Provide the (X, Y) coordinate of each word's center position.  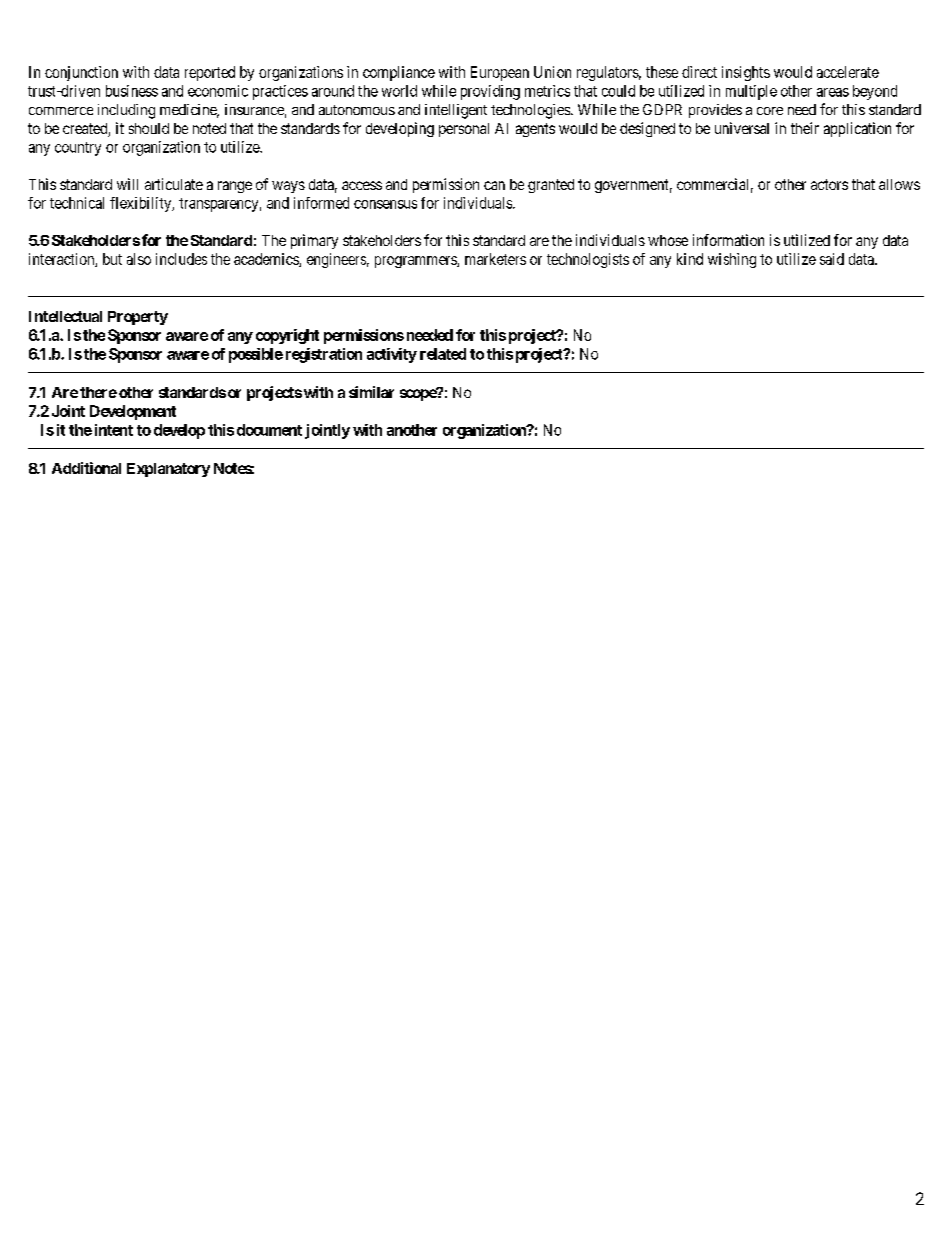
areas (833, 92)
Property (138, 318)
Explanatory (168, 470)
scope (419, 394)
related (443, 354)
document (269, 430)
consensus (385, 204)
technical (77, 203)
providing (490, 92)
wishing (732, 260)
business (132, 91)
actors (829, 184)
